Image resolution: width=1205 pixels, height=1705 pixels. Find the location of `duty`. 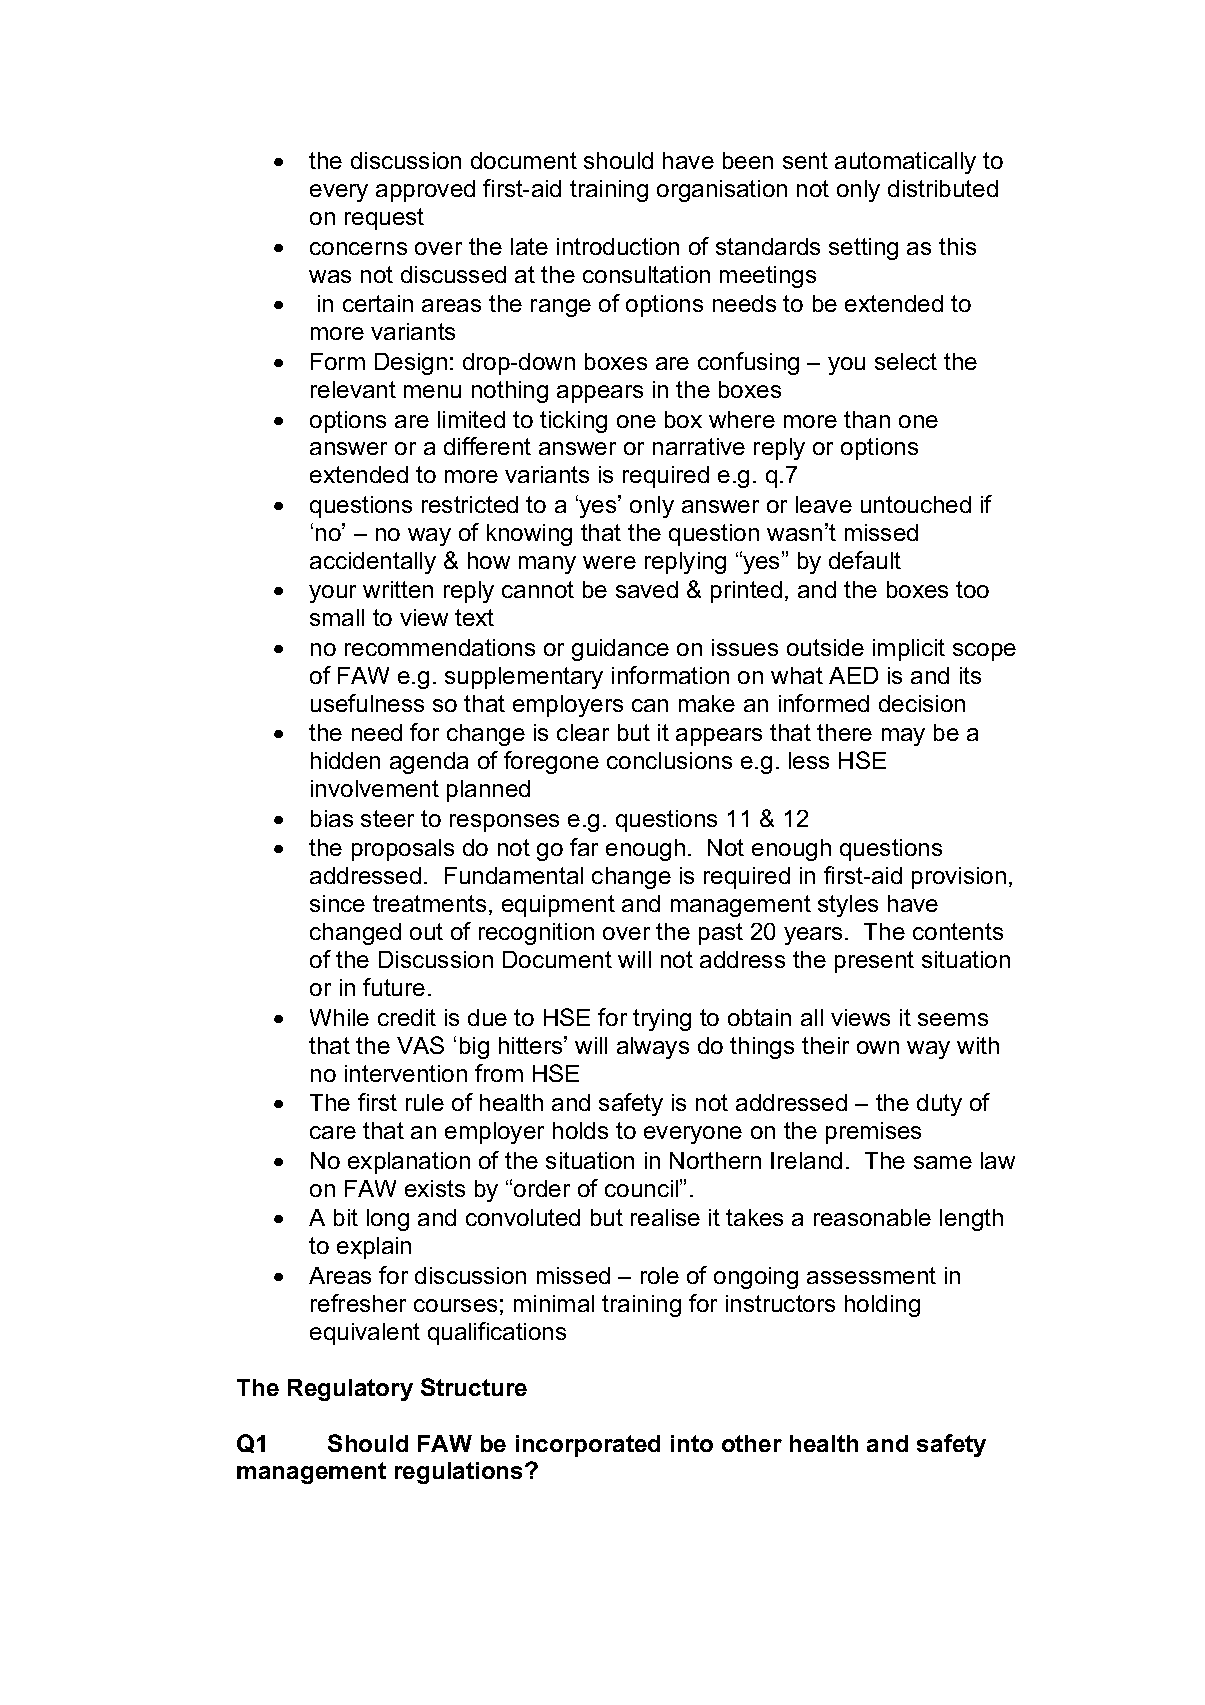

duty is located at coordinates (939, 1105).
